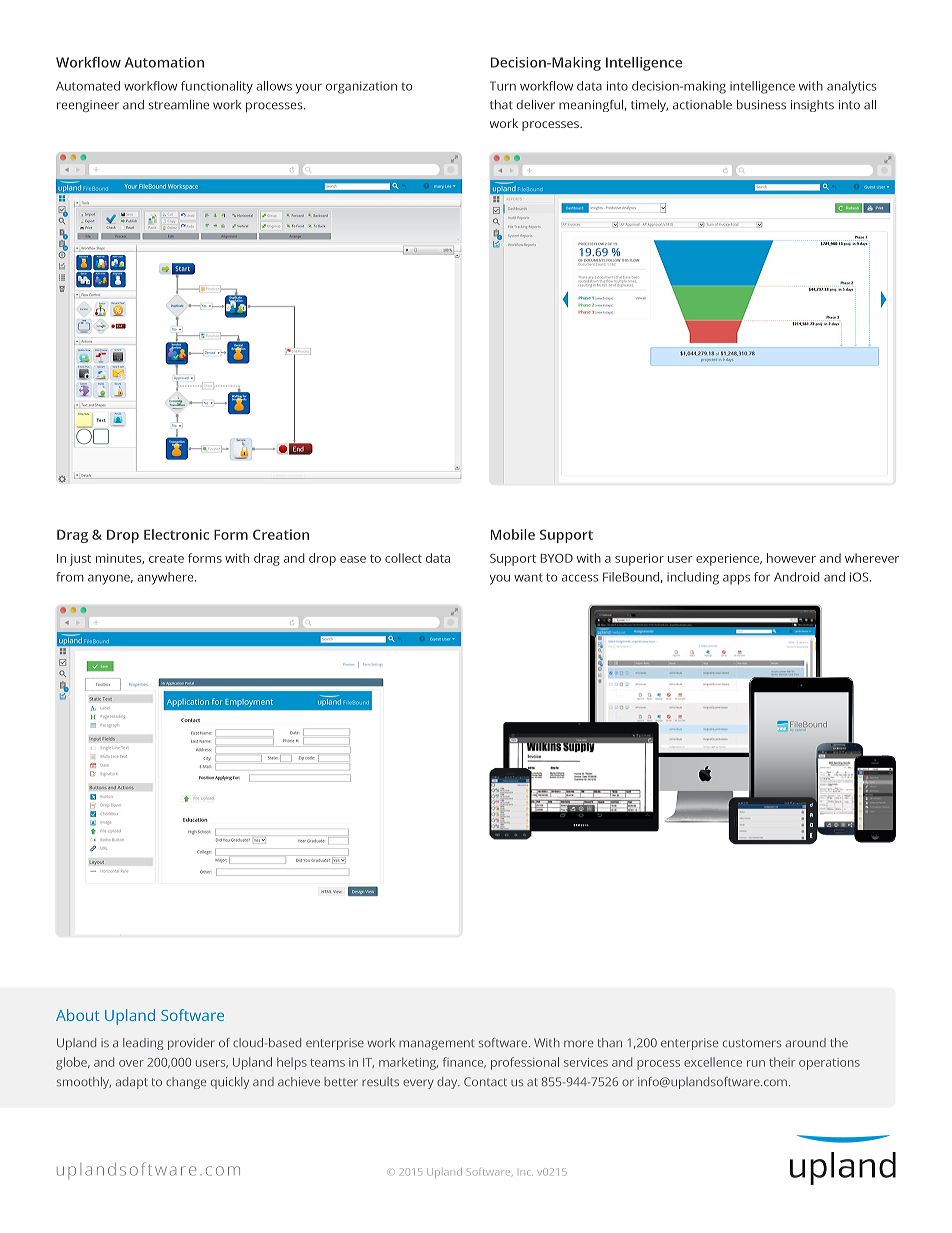 The width and height of the screenshot is (952, 1233). I want to click on leading, so click(143, 1044).
